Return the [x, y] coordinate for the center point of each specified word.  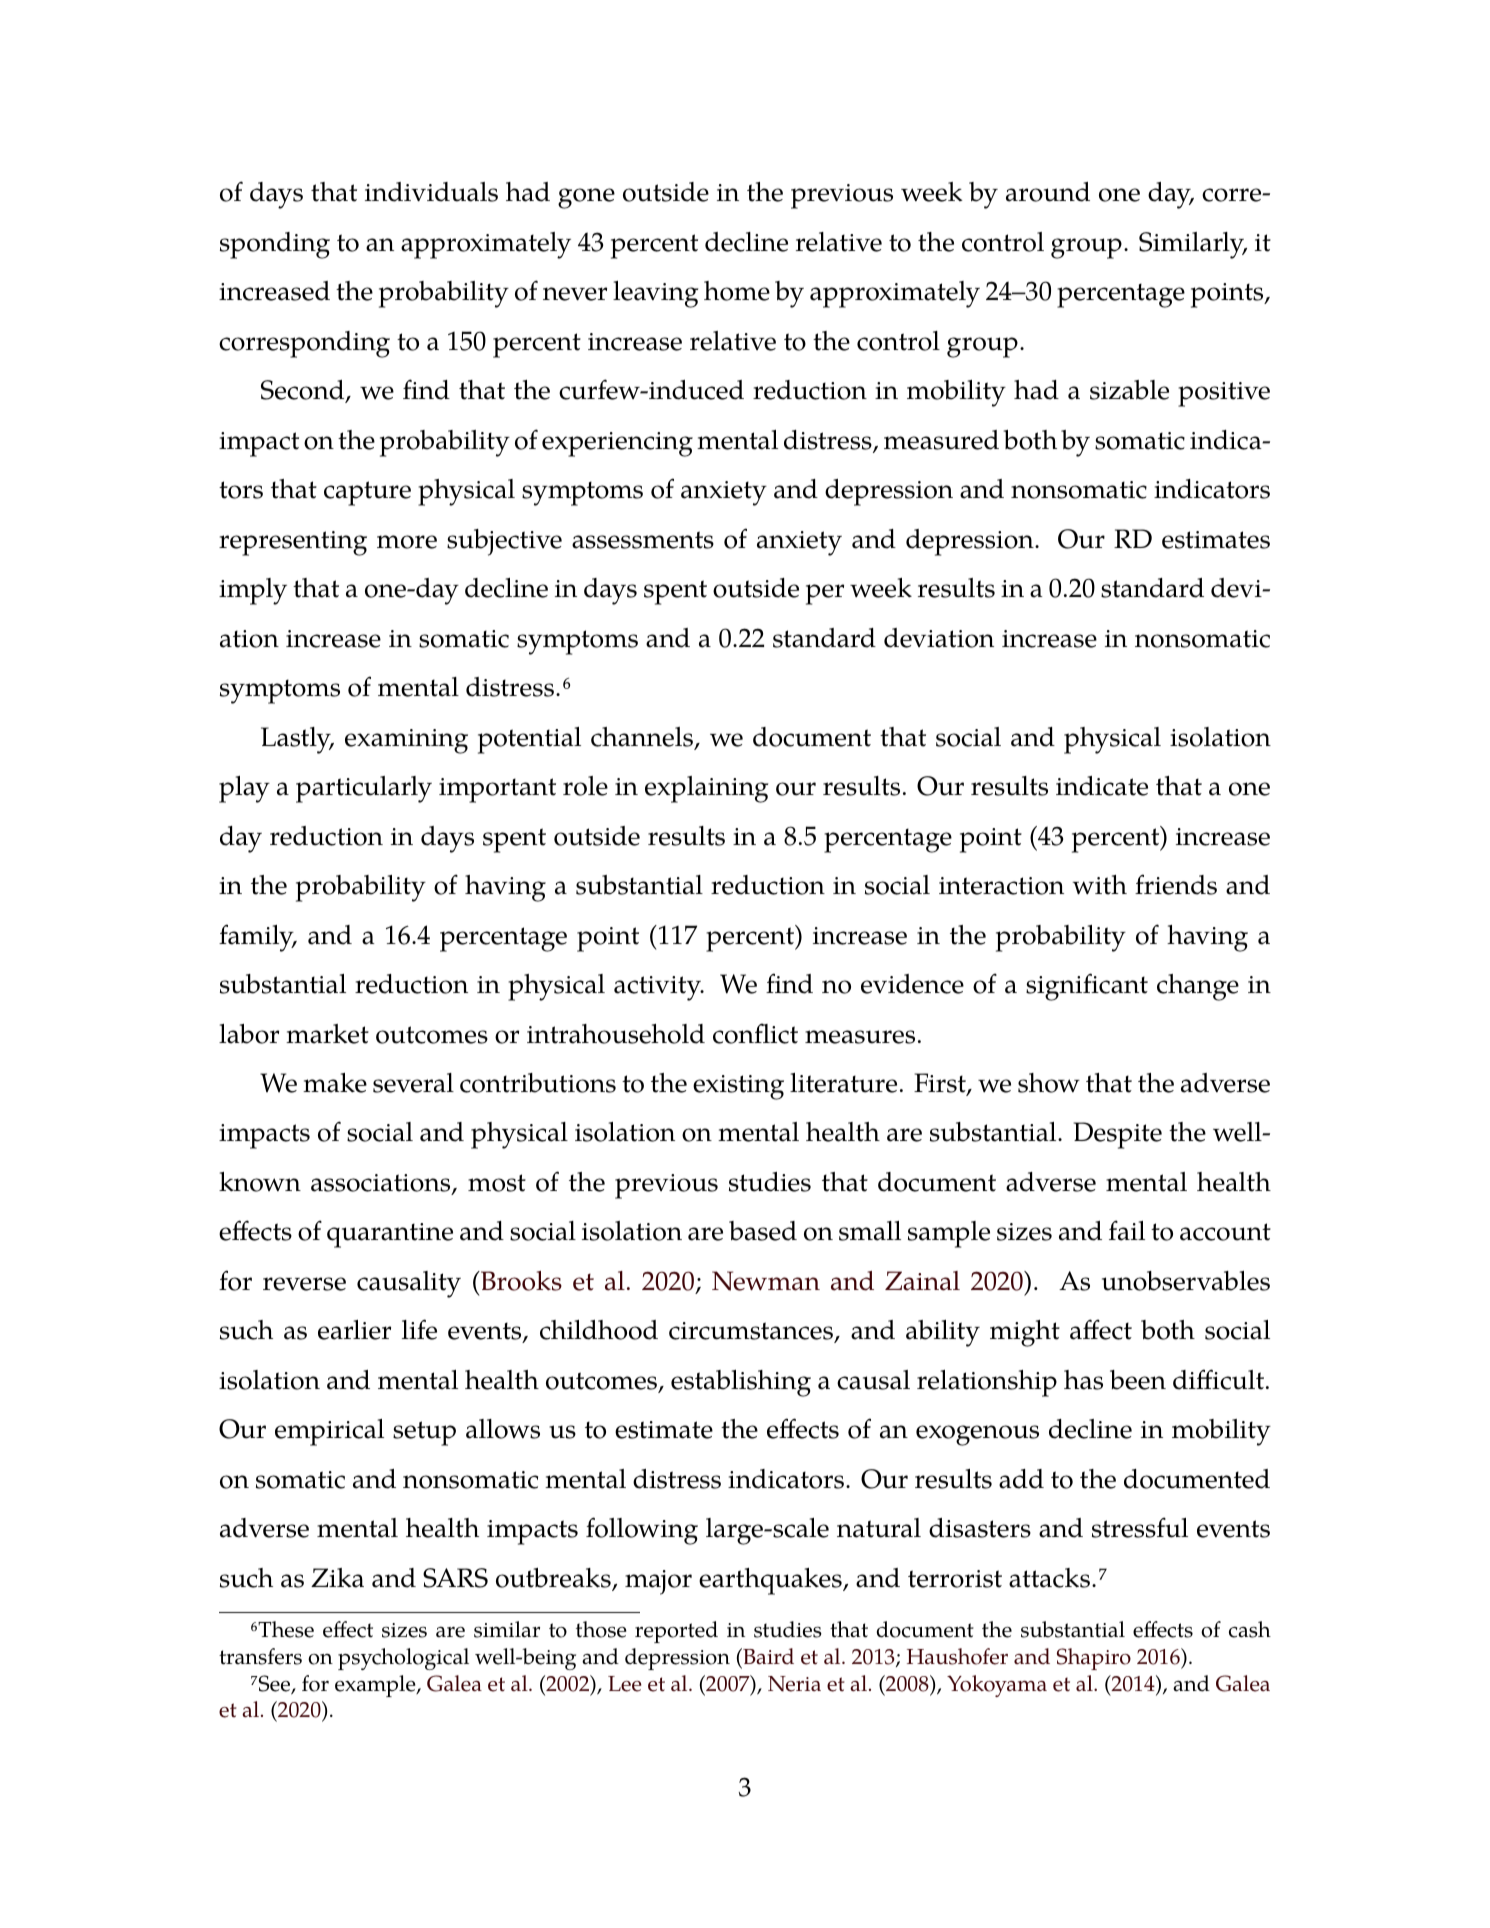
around [1048, 192]
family [257, 938]
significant [1087, 987]
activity [659, 988]
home [737, 291]
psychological [403, 1659]
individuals [431, 192]
